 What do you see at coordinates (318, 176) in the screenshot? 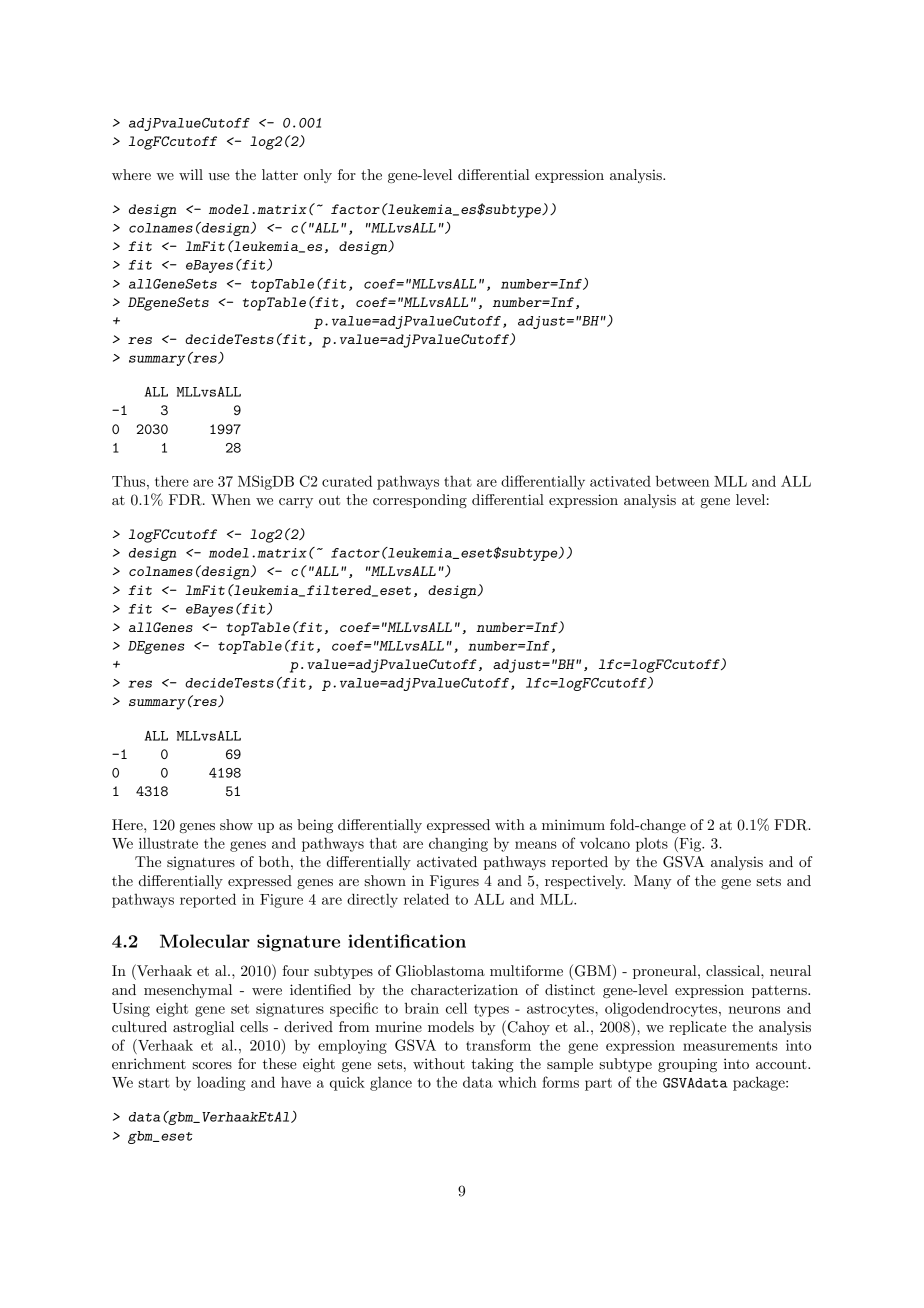
I see `only` at bounding box center [318, 176].
